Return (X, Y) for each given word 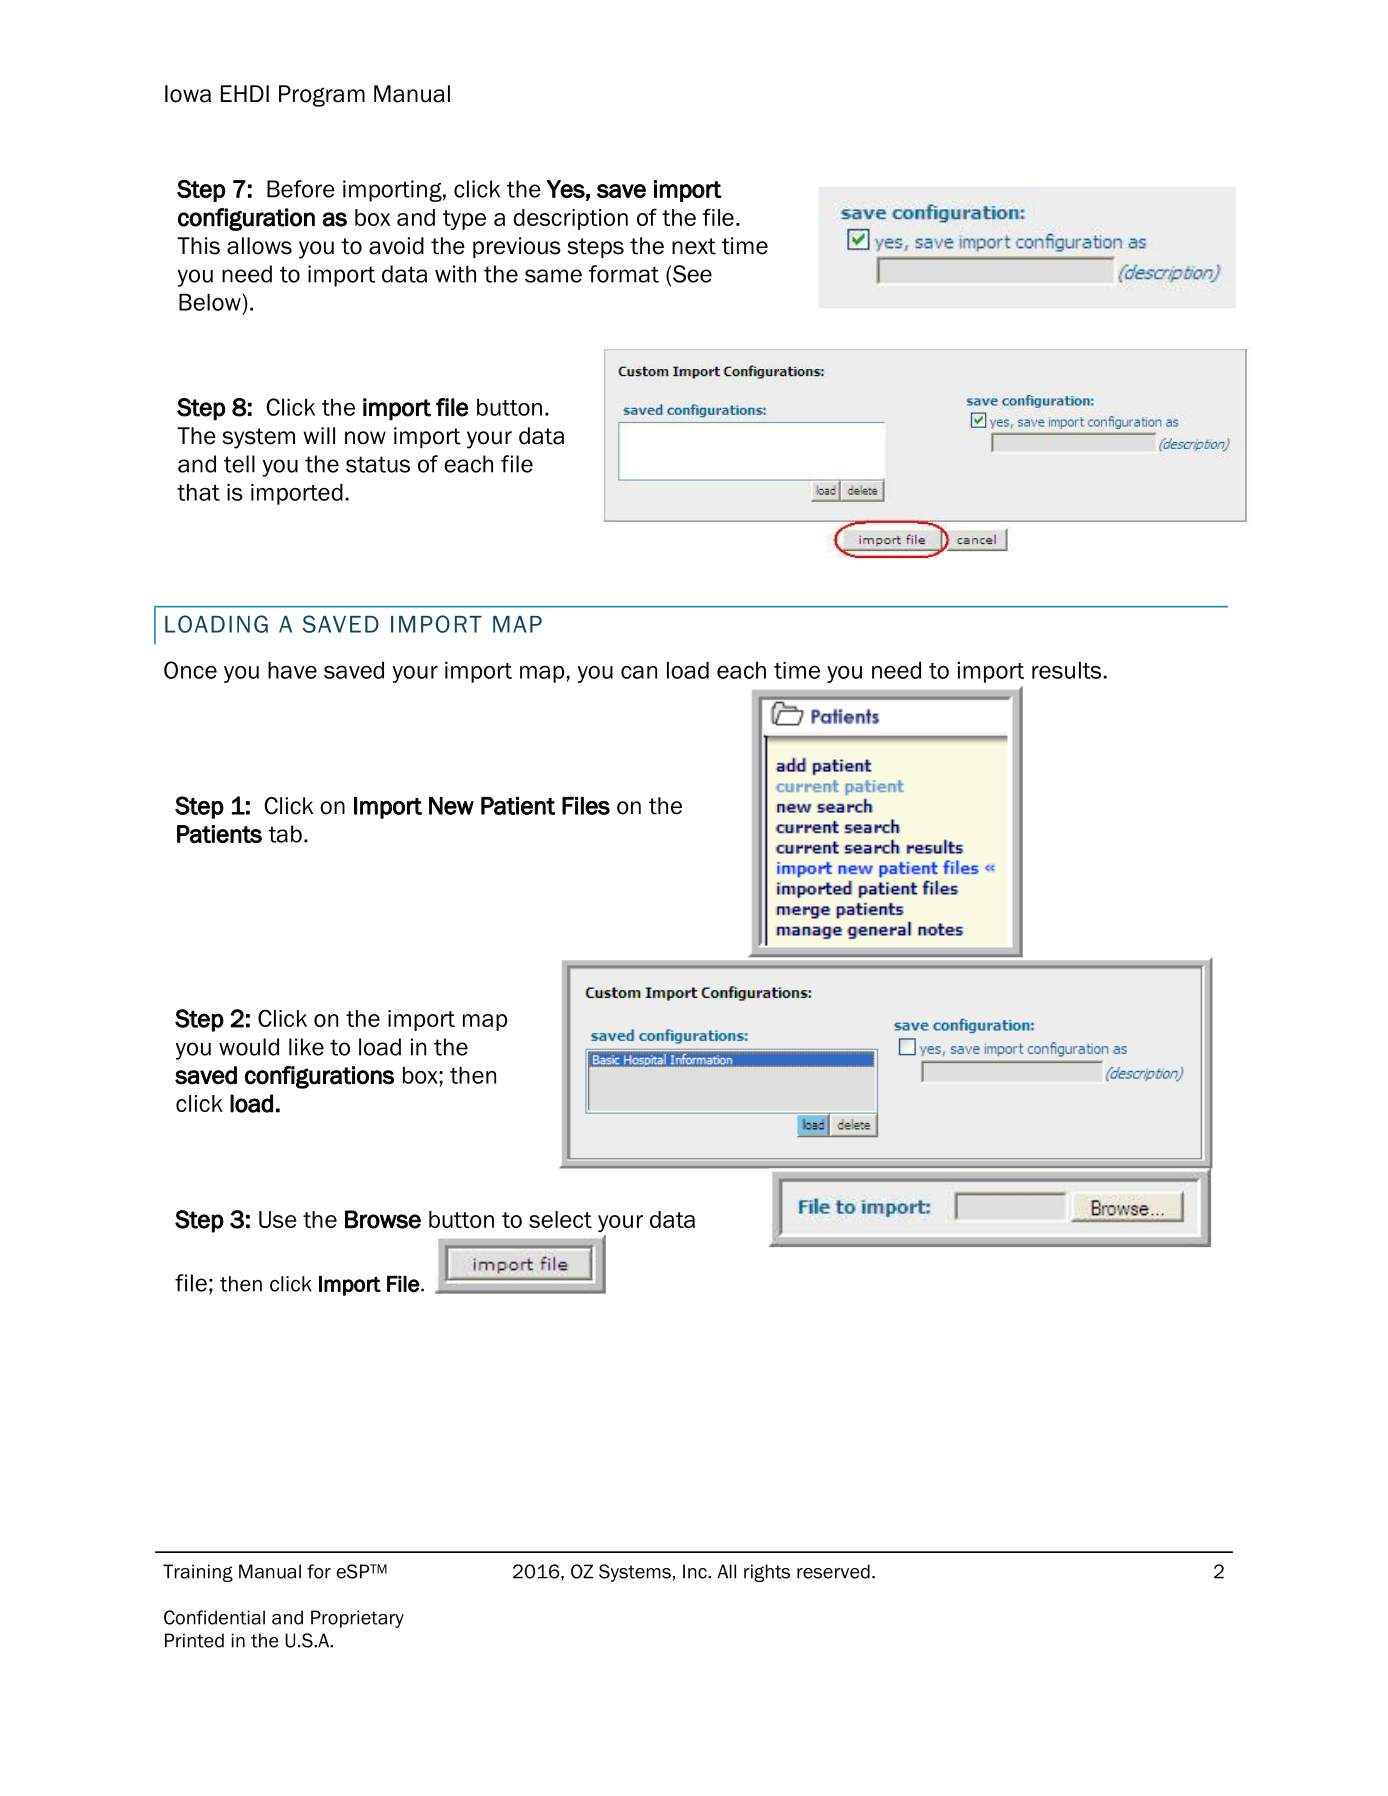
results (1068, 670)
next (694, 246)
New (451, 806)
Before (301, 189)
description (570, 219)
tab (285, 834)
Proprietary (357, 1619)
